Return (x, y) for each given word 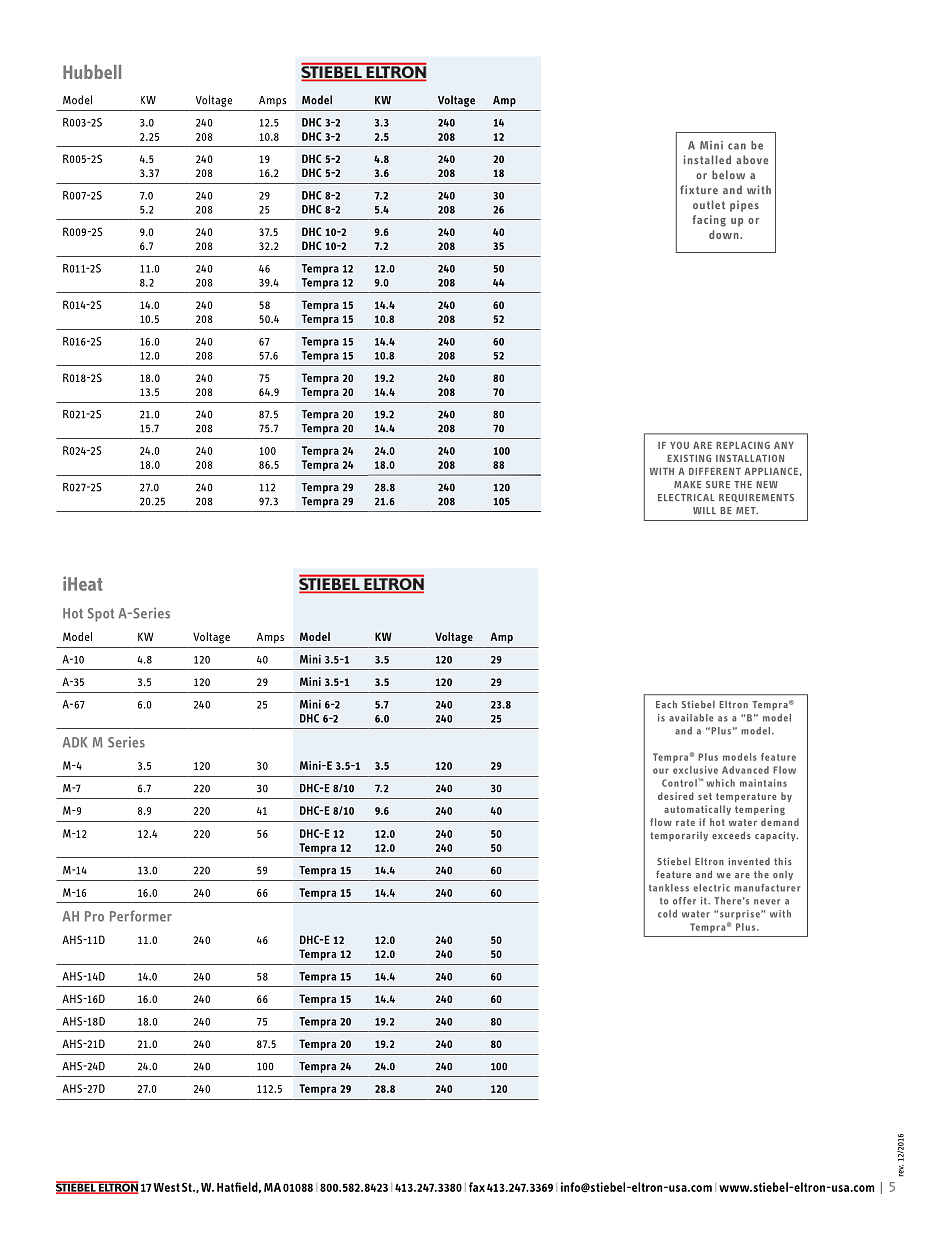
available (691, 718)
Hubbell (92, 72)
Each (666, 704)
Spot (101, 615)
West (167, 1187)
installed (707, 159)
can (737, 146)
